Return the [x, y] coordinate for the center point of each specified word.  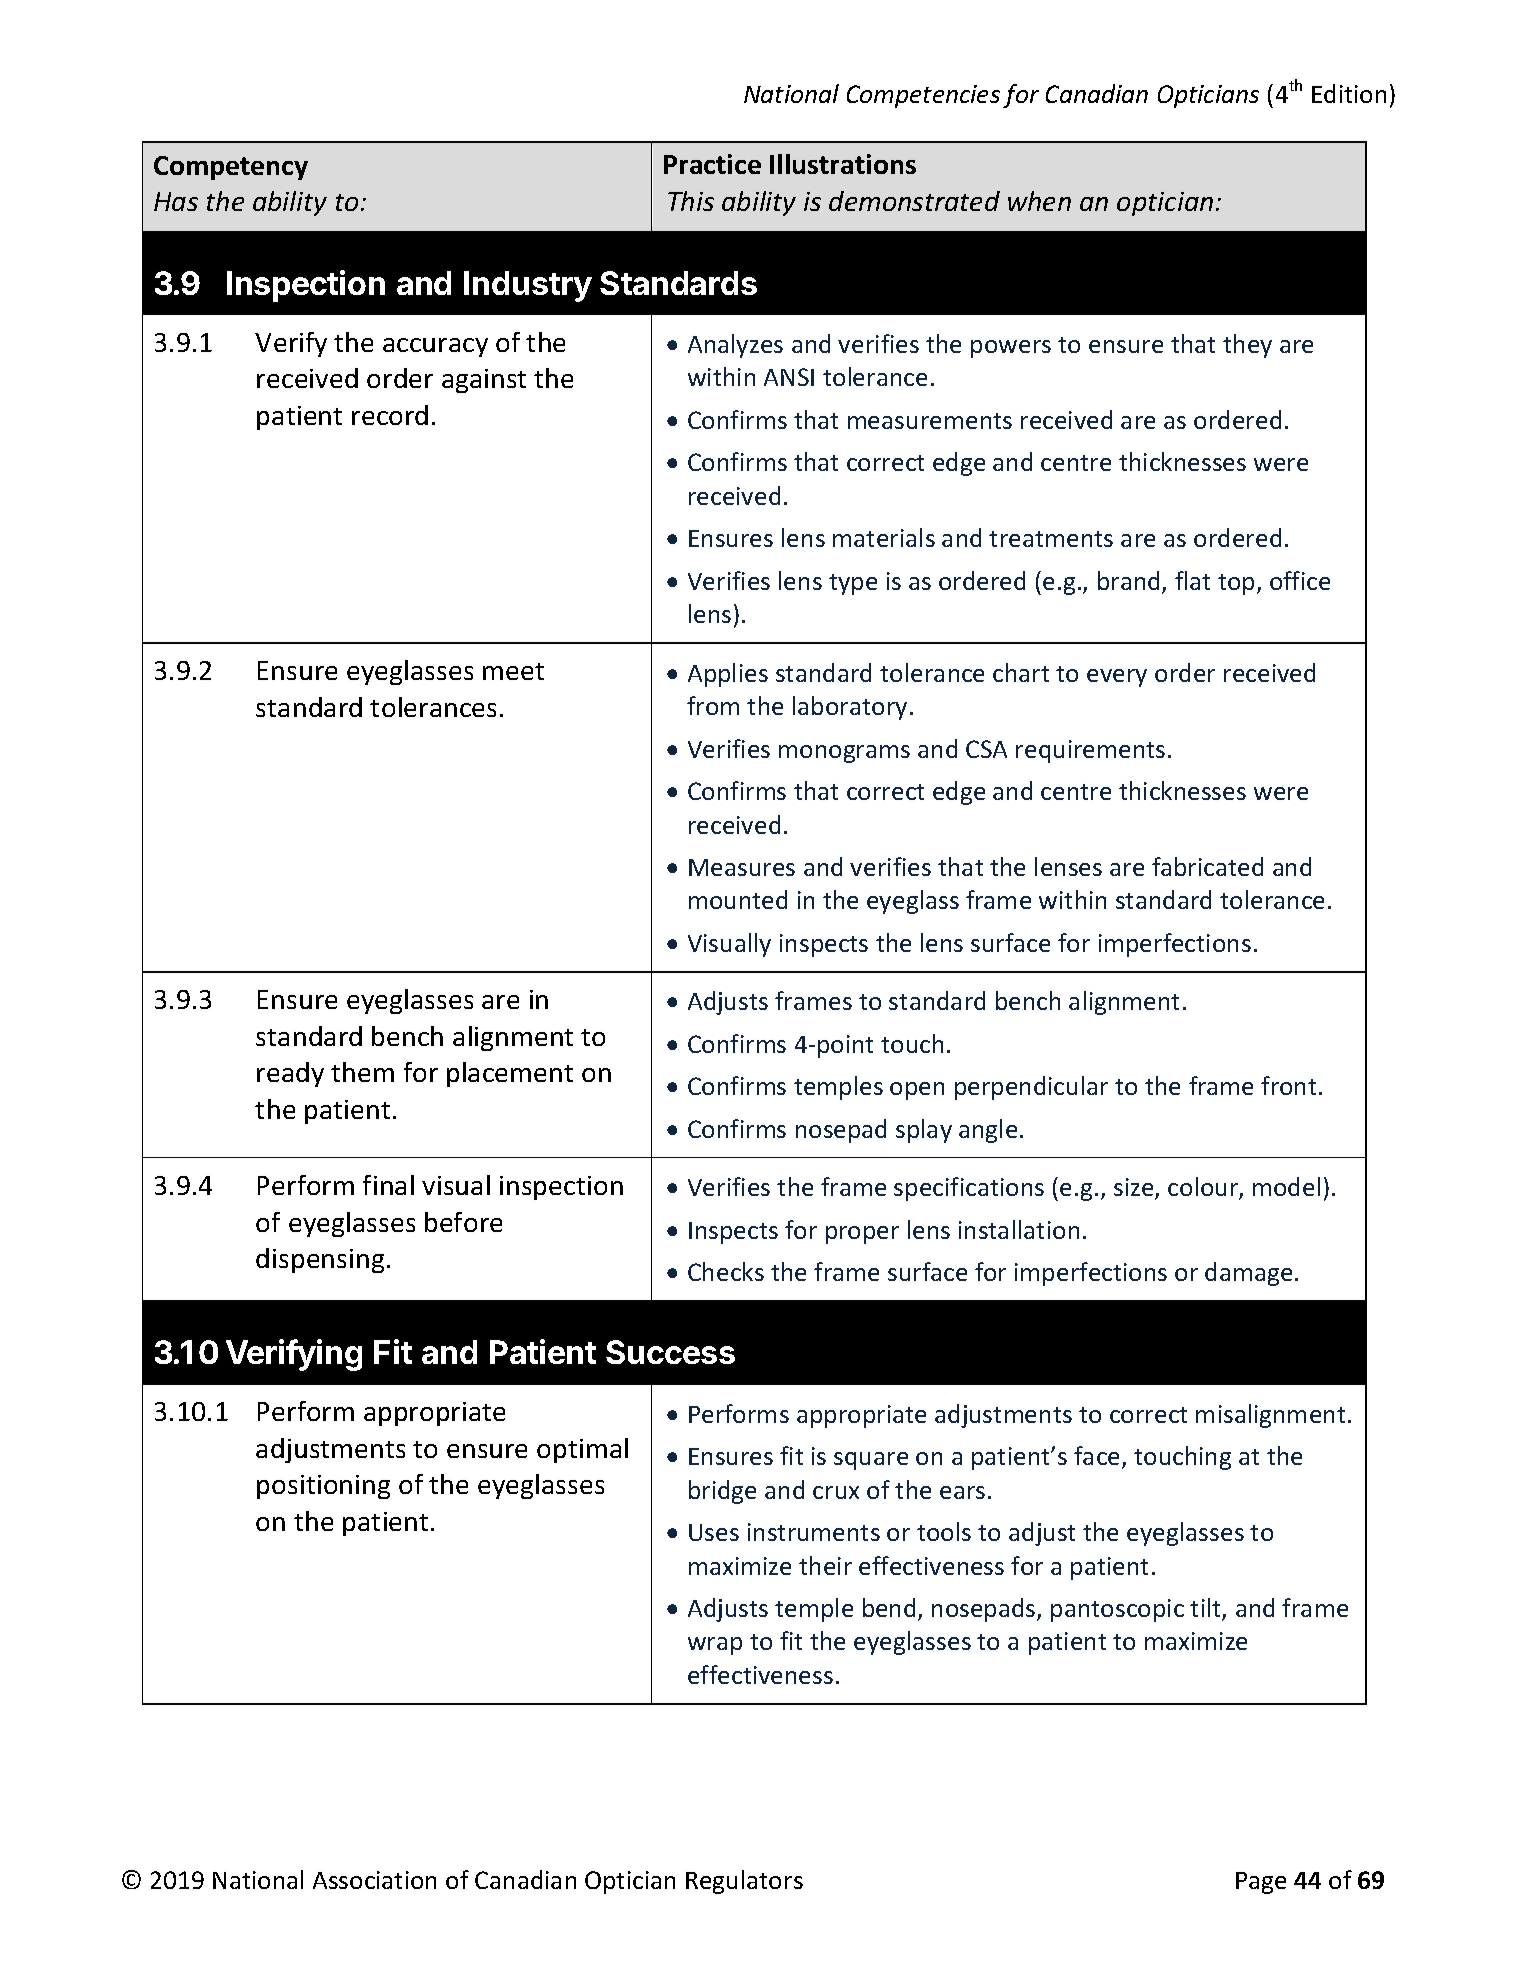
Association [374, 1880]
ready [290, 1074]
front [1288, 1085]
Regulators [744, 1882]
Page [1261, 1883]
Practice [712, 164]
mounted [738, 899]
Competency [231, 168]
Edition [1349, 93]
